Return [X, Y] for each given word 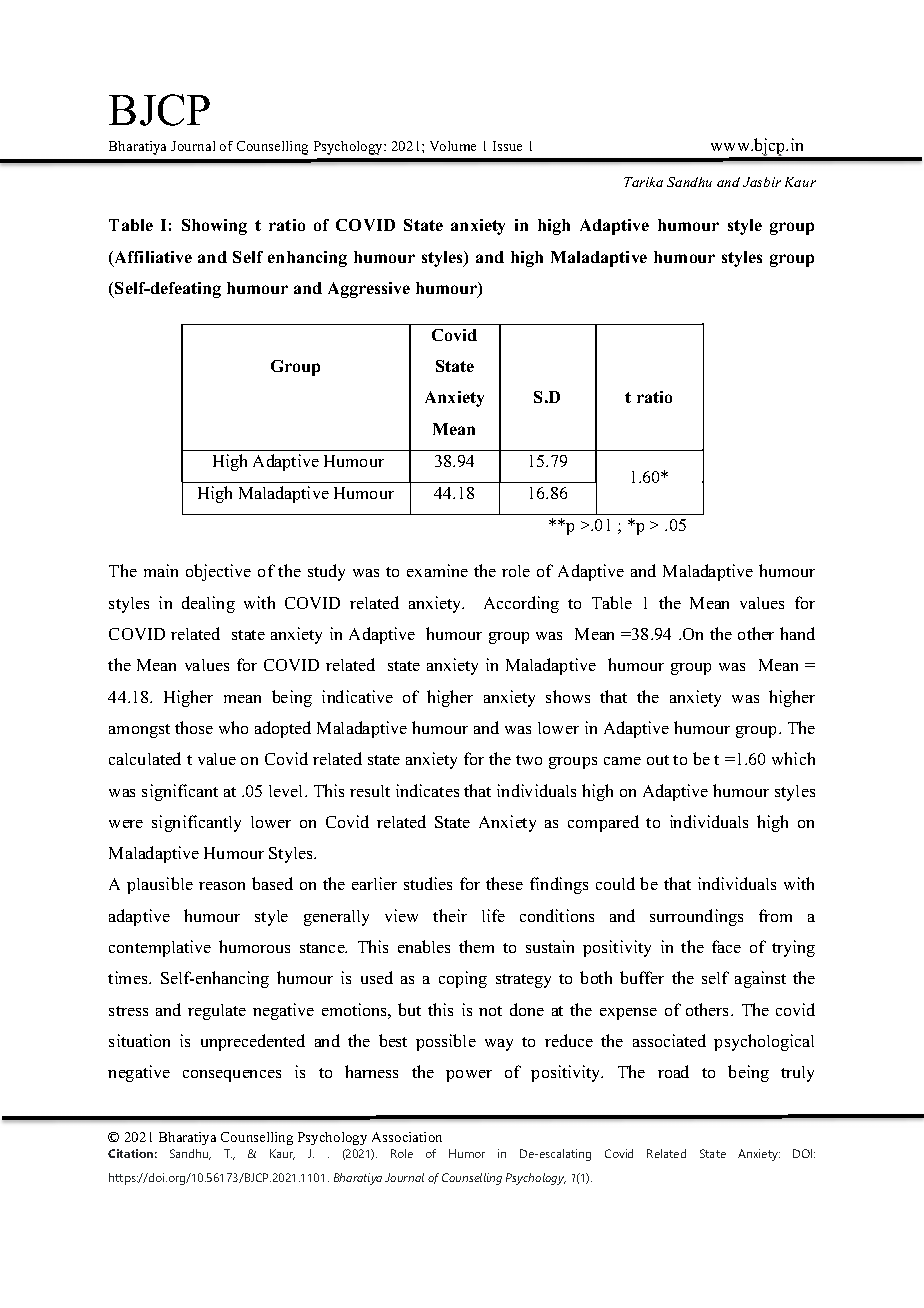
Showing [214, 227]
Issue [507, 146]
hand [797, 633]
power [469, 1076]
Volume [453, 146]
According [521, 604]
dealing [208, 604]
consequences [232, 1076]
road [673, 1071]
